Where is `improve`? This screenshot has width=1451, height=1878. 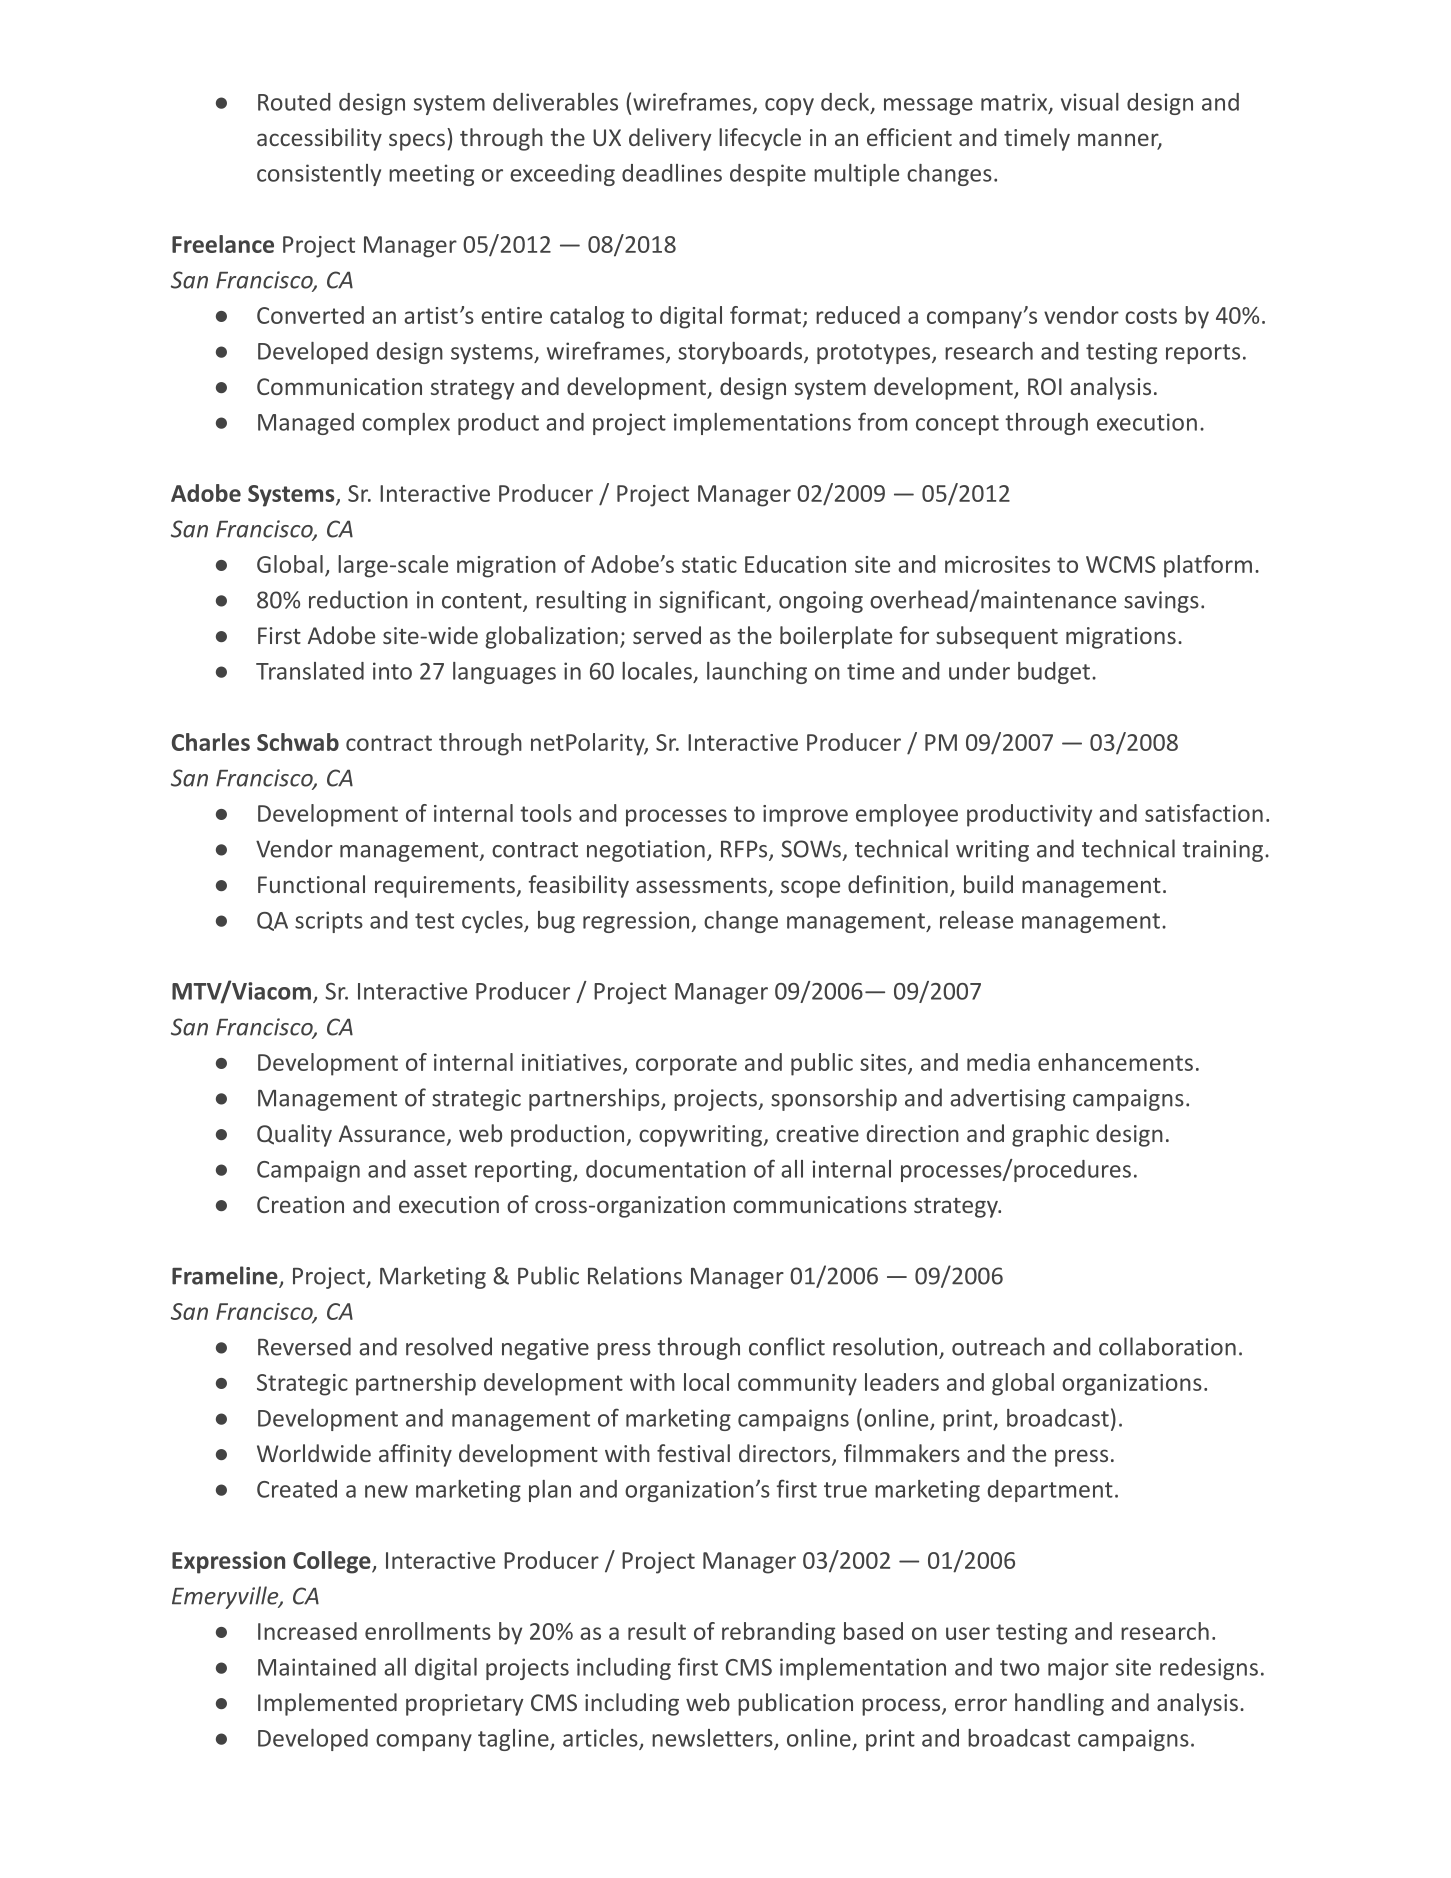 improve is located at coordinates (805, 816).
